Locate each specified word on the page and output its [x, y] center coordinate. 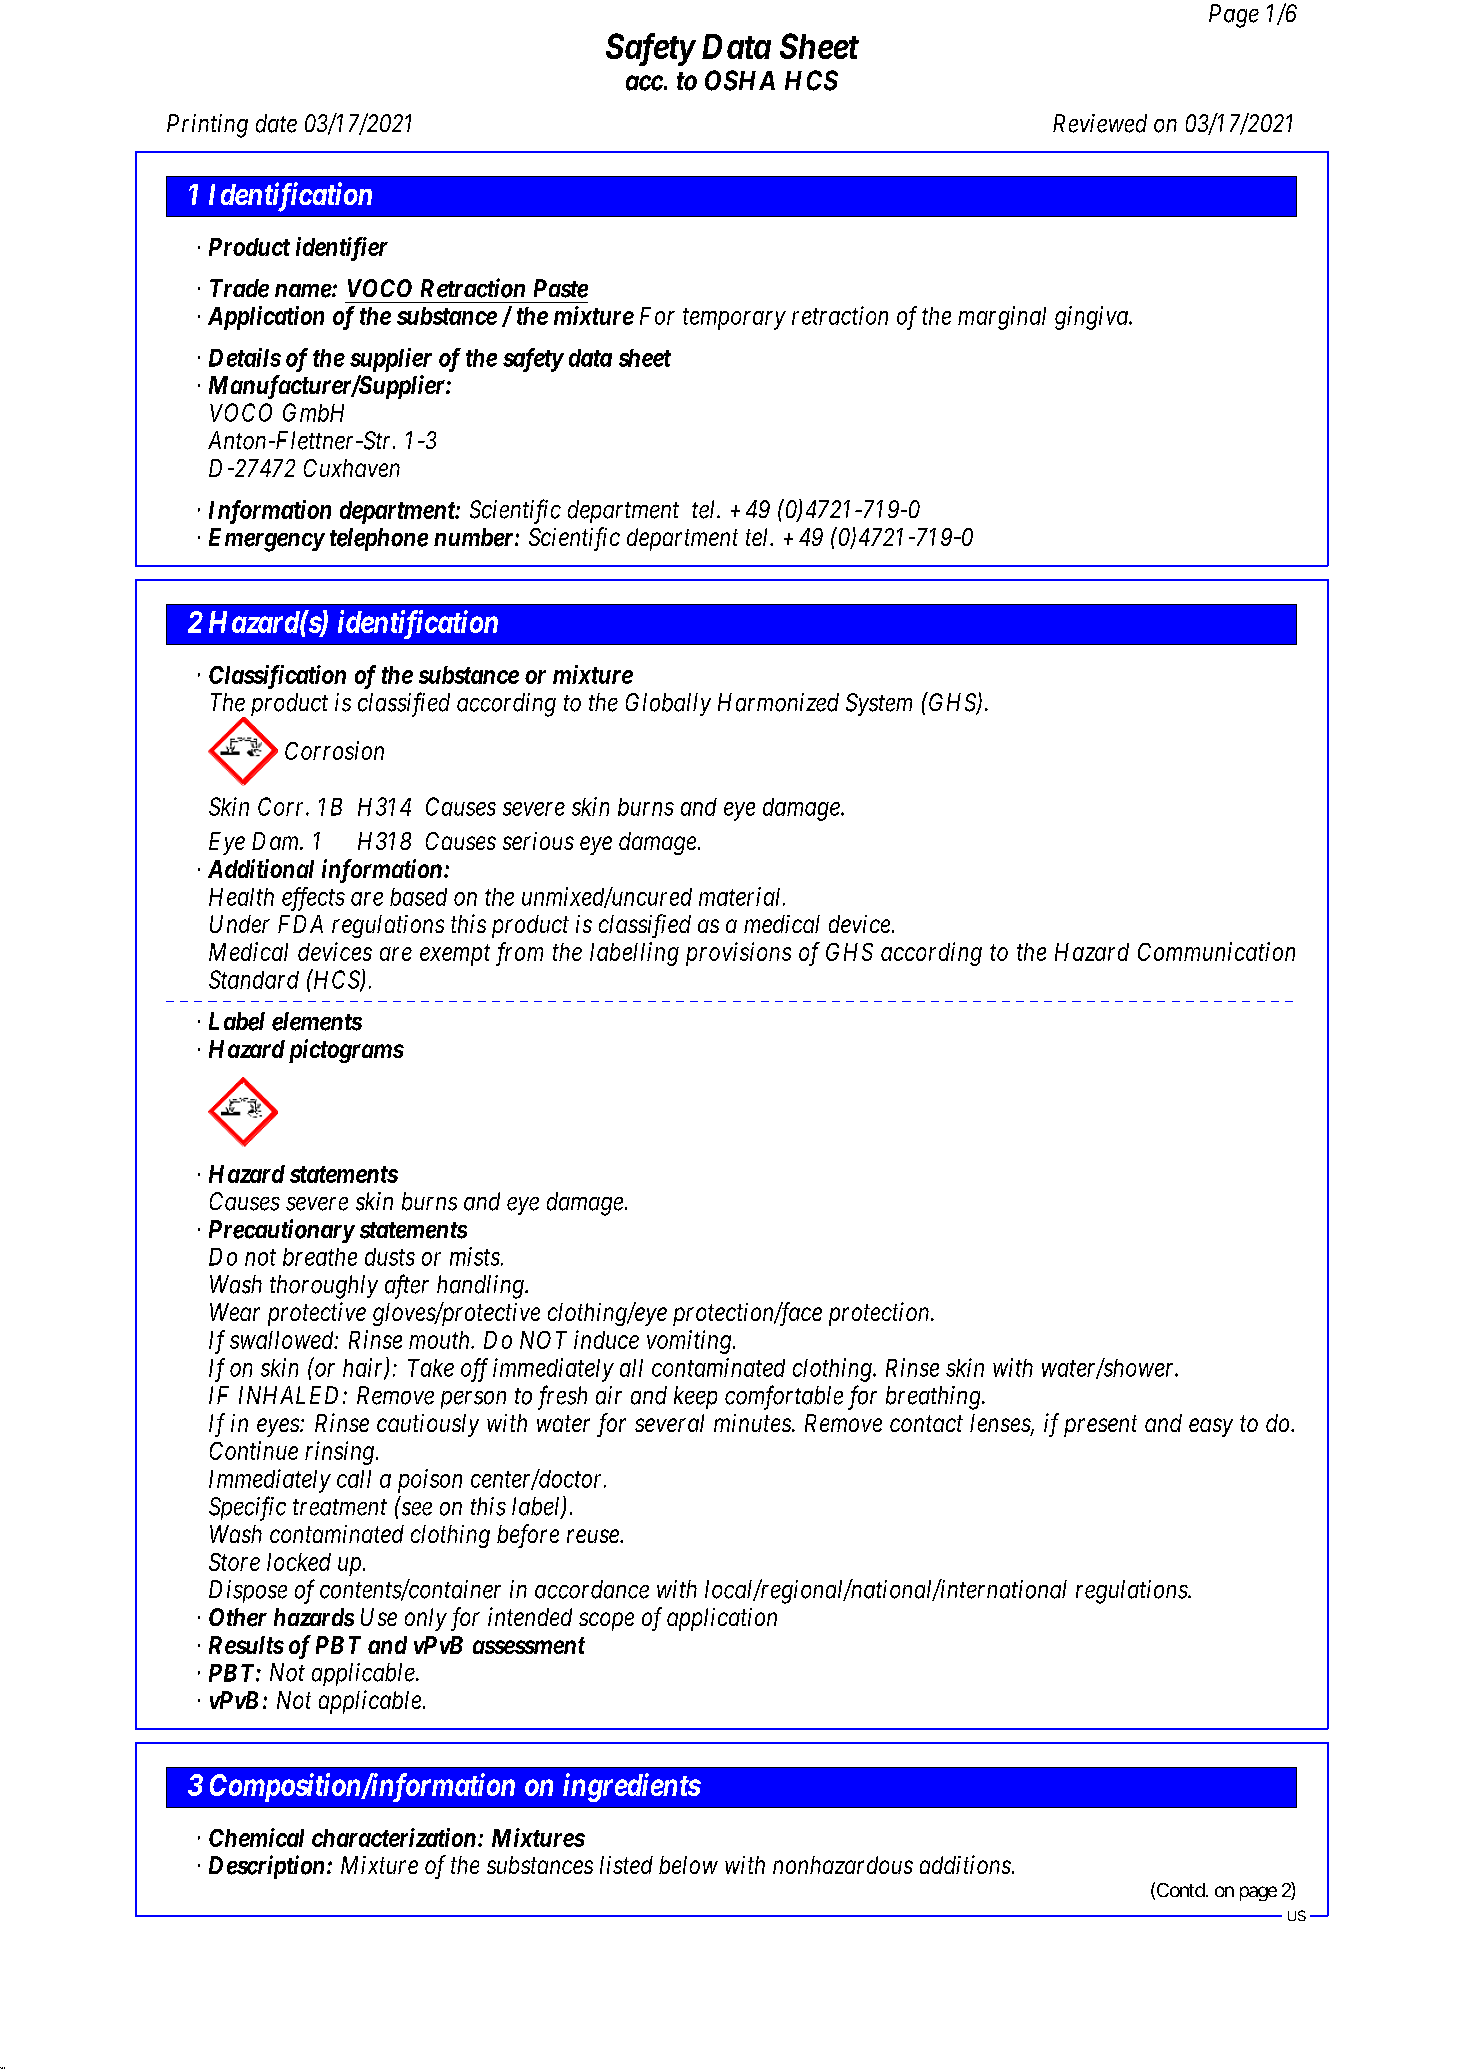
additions [966, 1864]
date [276, 123]
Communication [1216, 951]
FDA [300, 924]
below [688, 1865]
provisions [738, 954]
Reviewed [1100, 123]
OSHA [740, 80]
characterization [394, 1837]
